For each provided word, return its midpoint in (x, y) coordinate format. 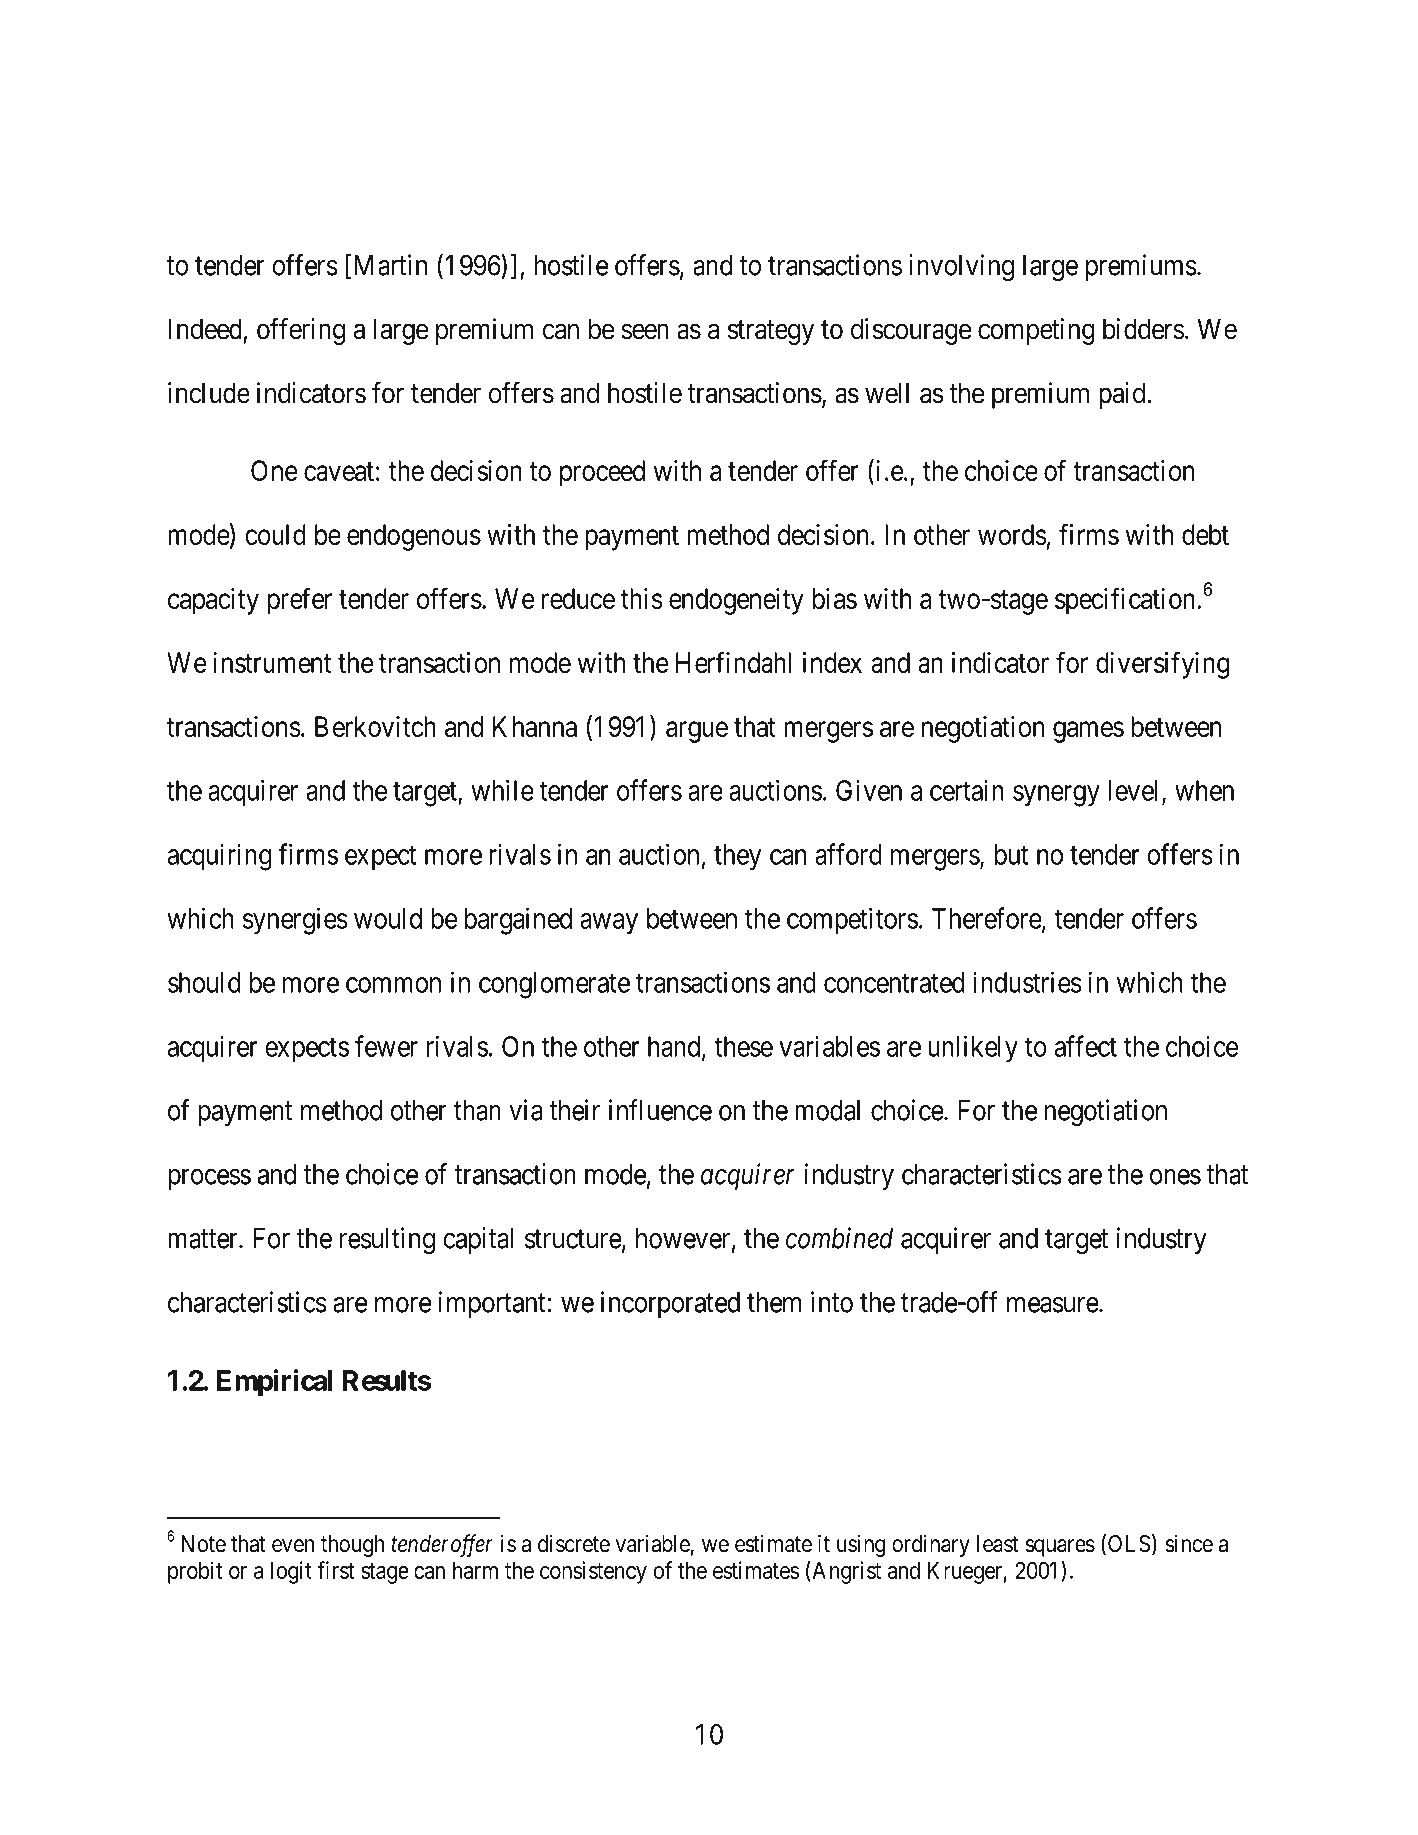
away (609, 924)
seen (645, 332)
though (352, 1546)
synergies (295, 921)
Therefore (987, 919)
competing (1036, 331)
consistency (593, 1572)
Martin (391, 265)
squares (1060, 1548)
